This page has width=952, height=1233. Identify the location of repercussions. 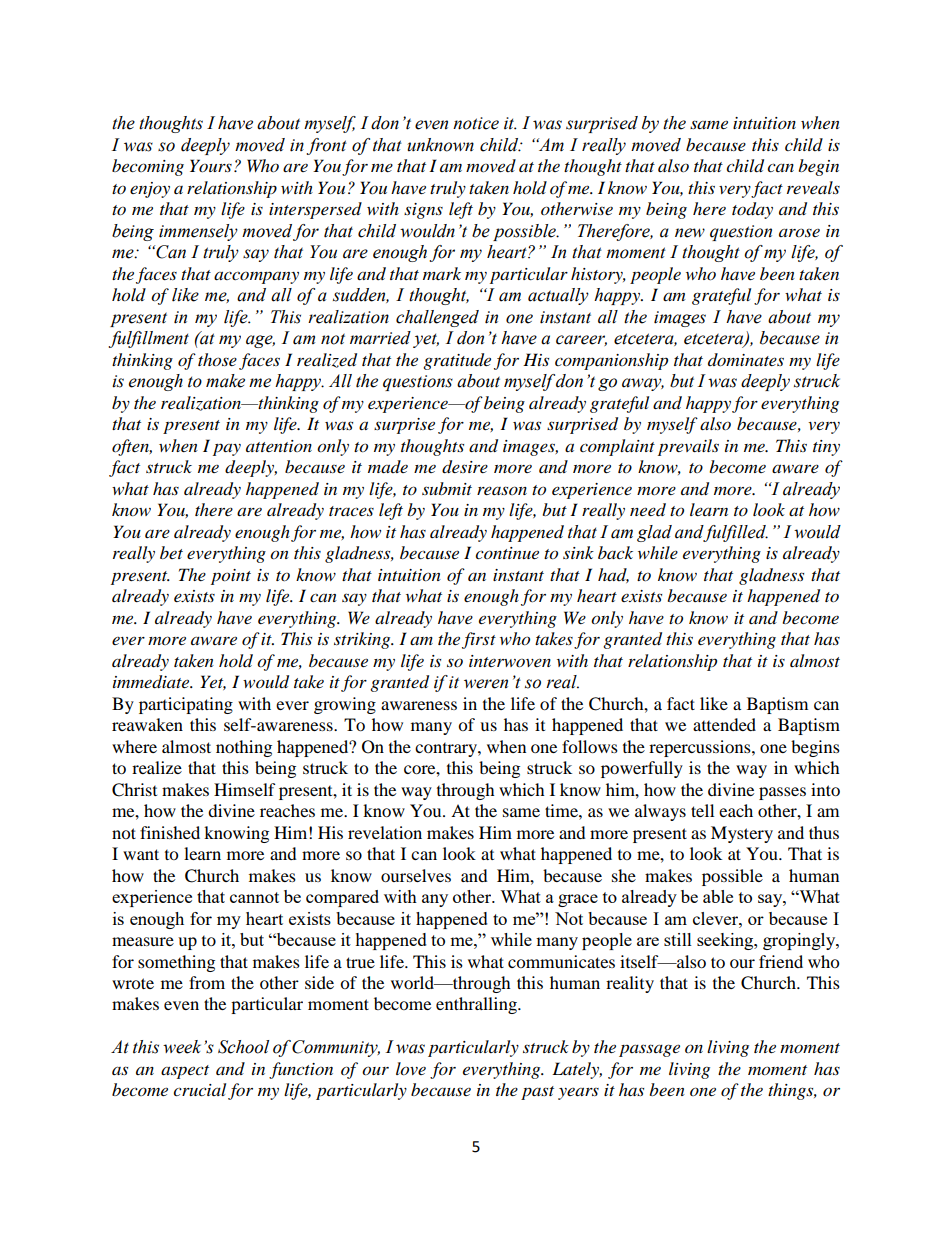
(701, 748).
